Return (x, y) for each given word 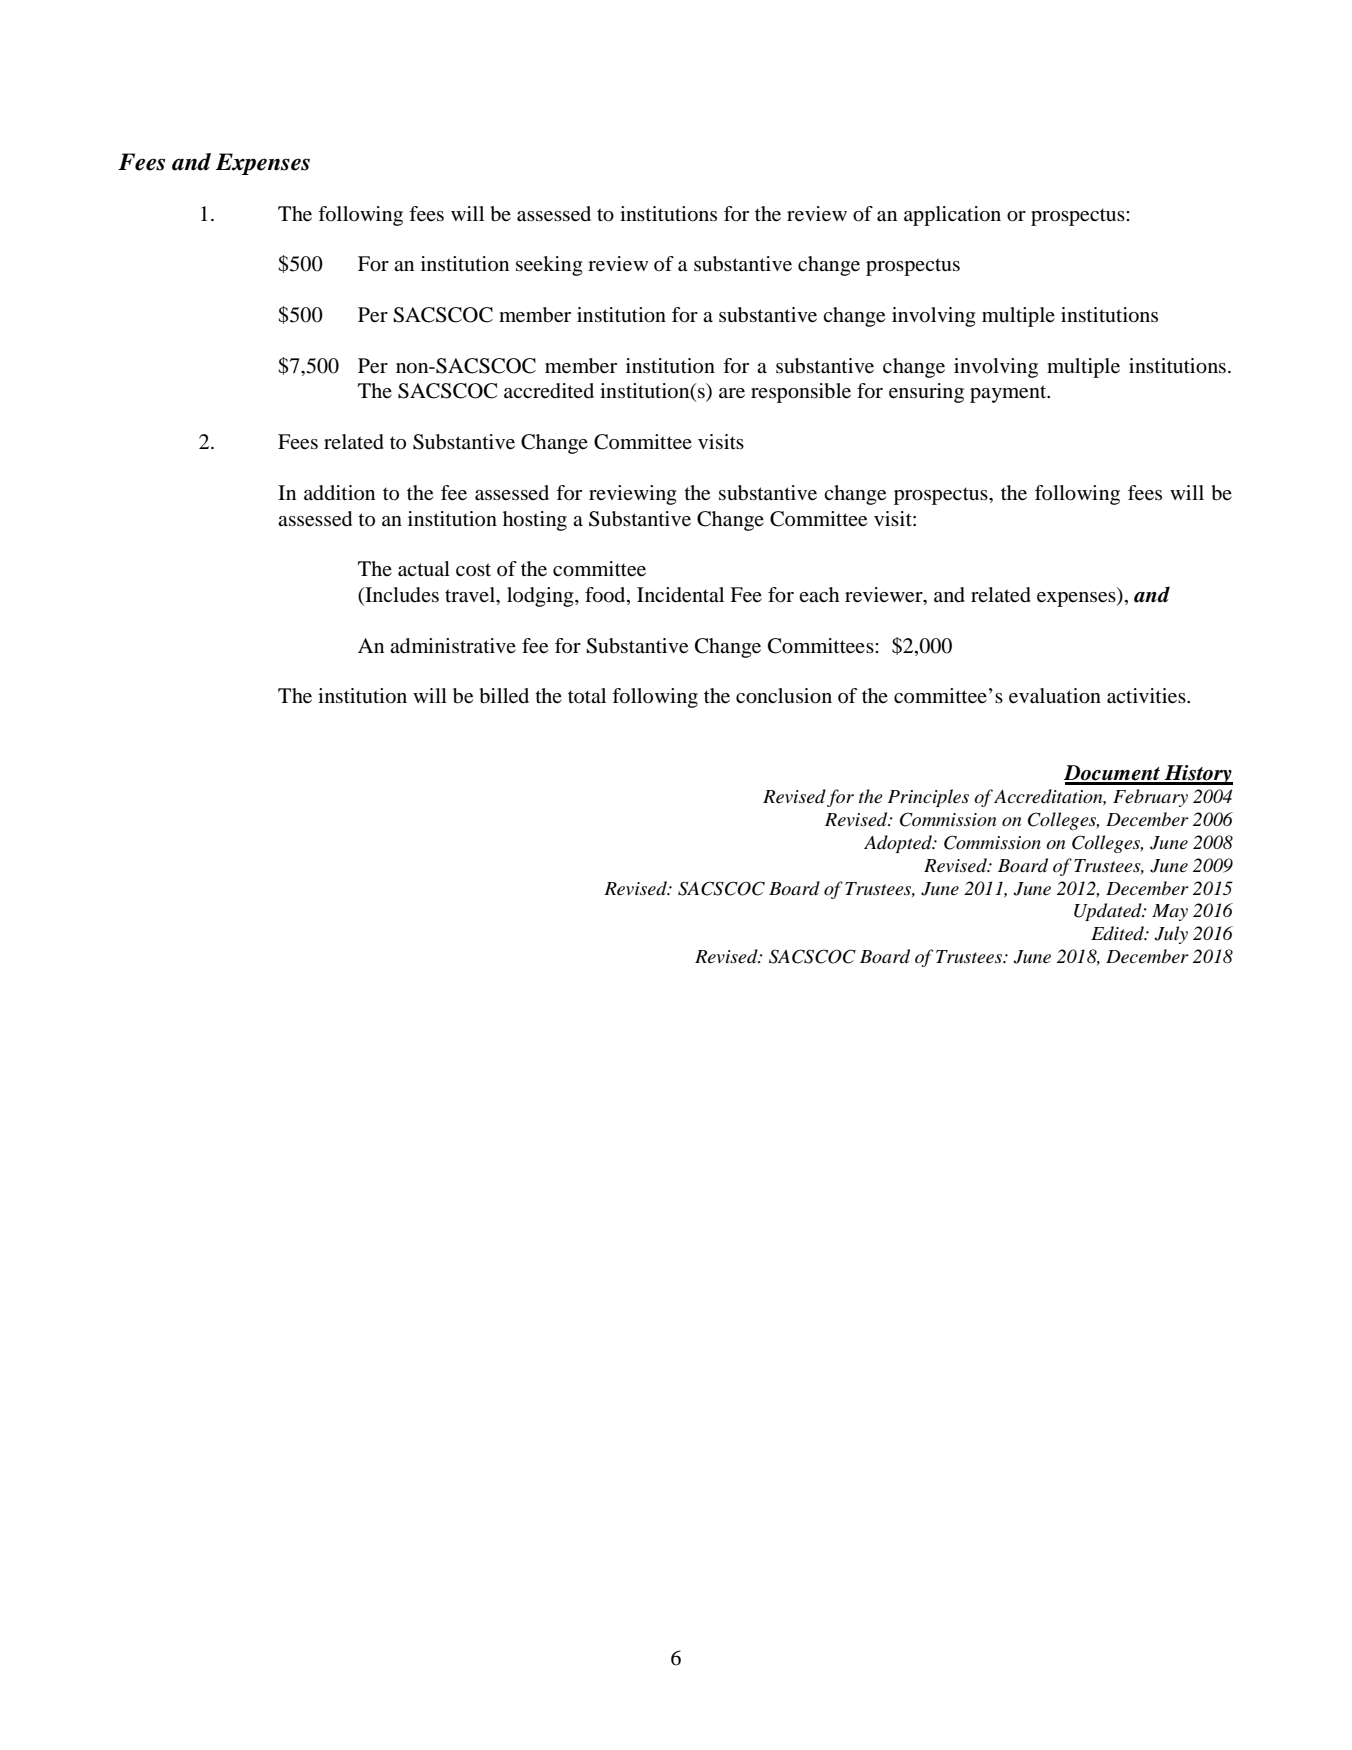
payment (1009, 394)
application (952, 216)
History (1197, 775)
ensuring (926, 393)
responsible (801, 393)
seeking (549, 266)
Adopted (899, 844)
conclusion (784, 696)
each (819, 594)
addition (339, 493)
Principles (928, 798)
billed (504, 696)
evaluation (1055, 696)
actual (424, 569)
